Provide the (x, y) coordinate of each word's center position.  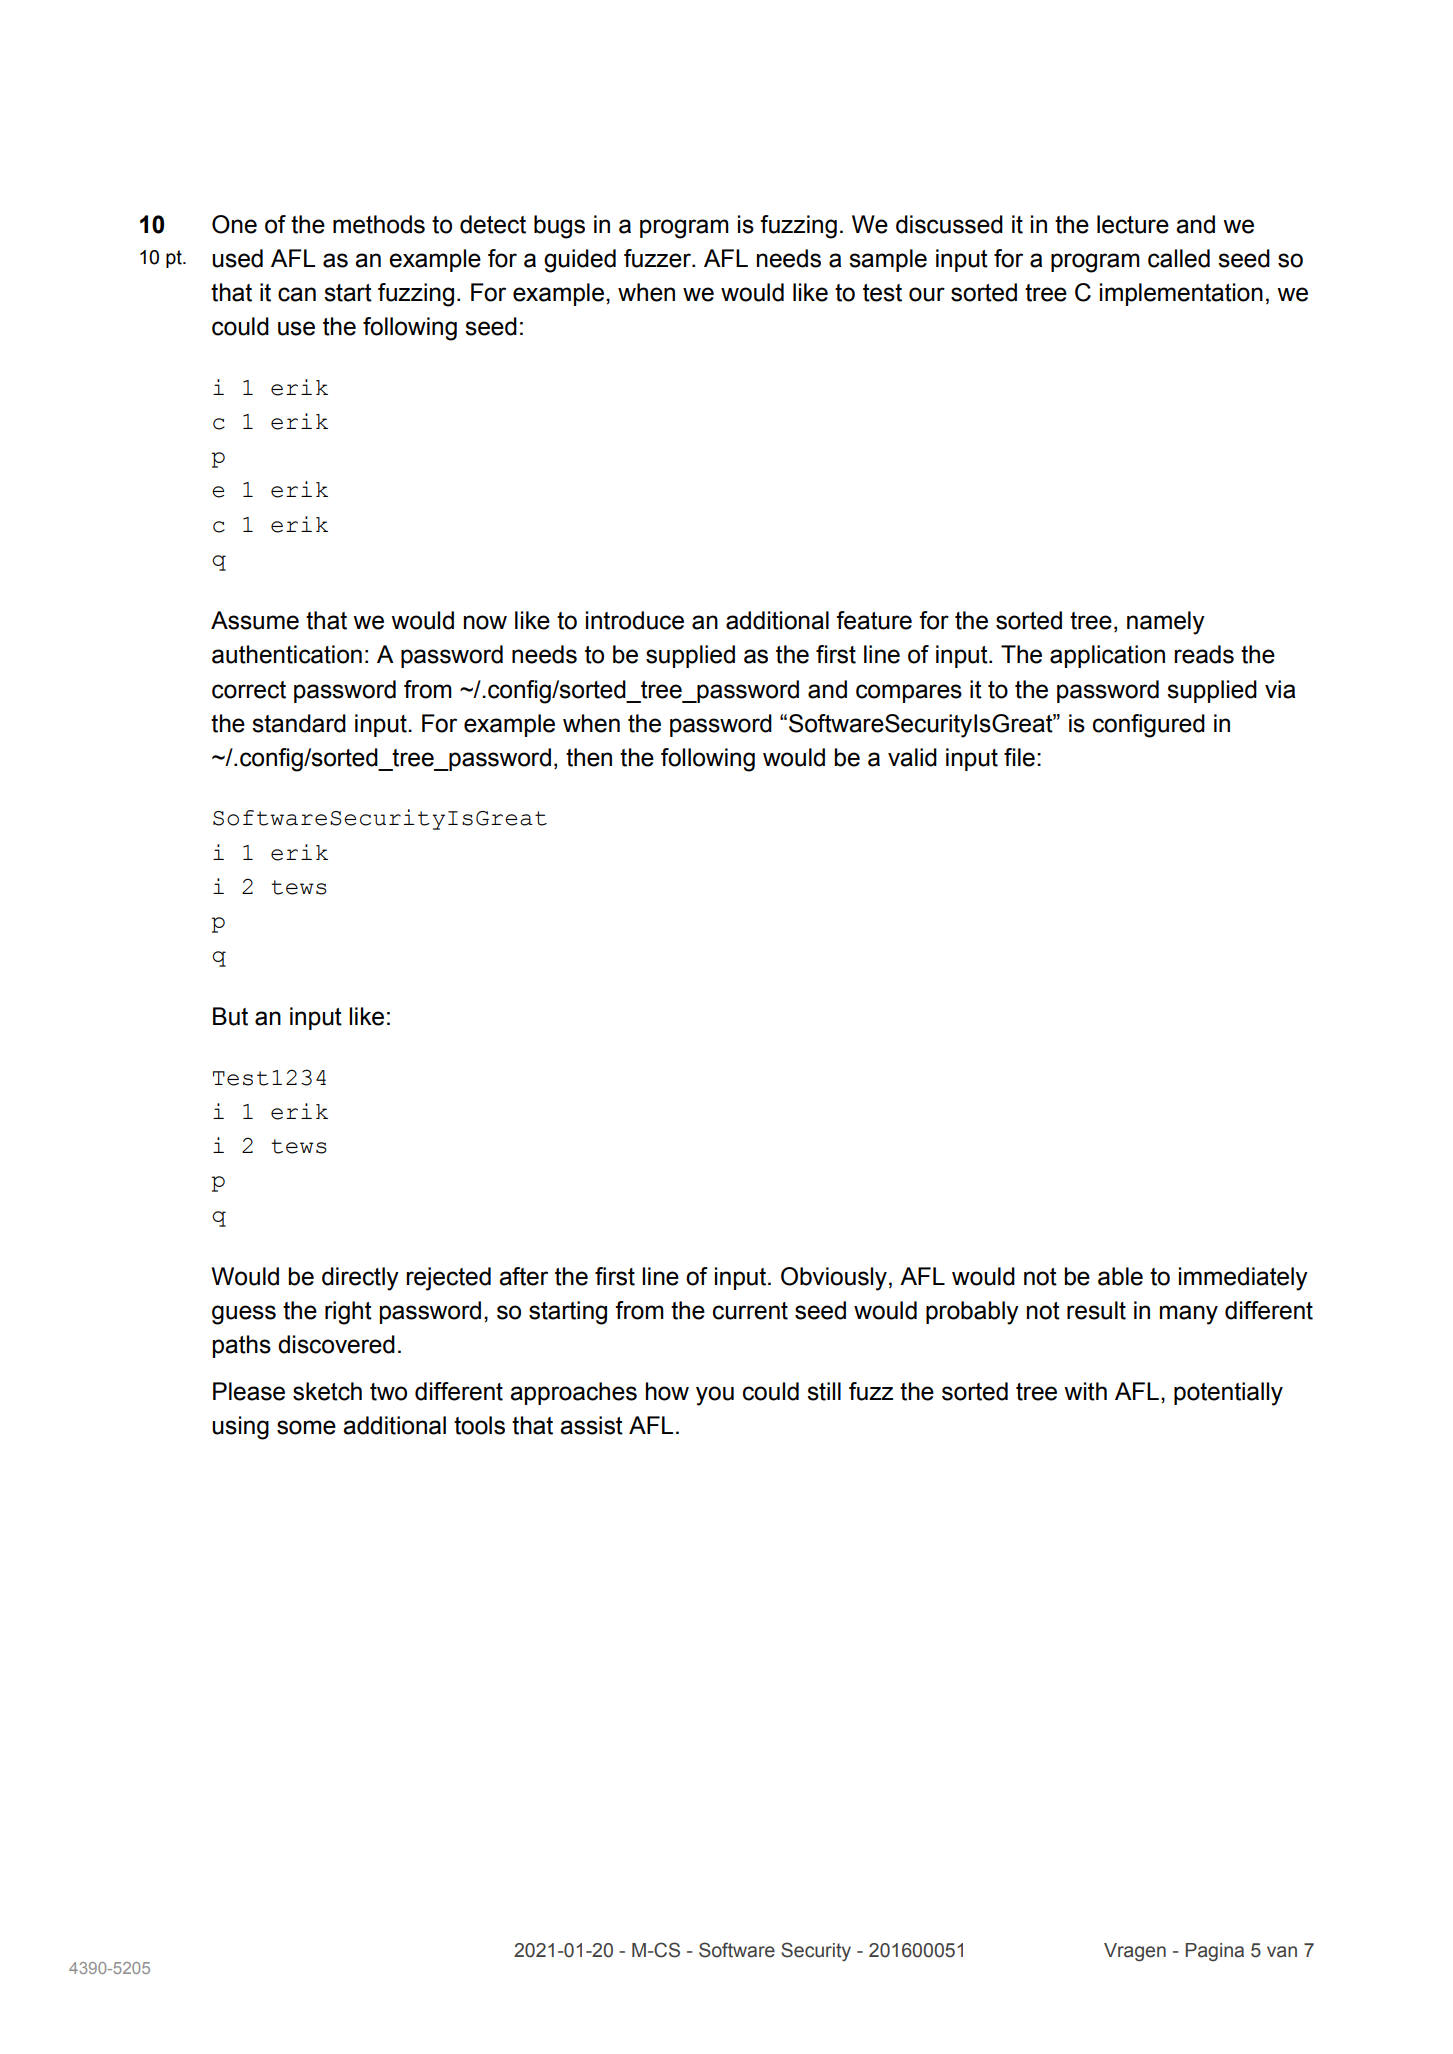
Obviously (834, 1279)
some (306, 1427)
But (230, 1016)
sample (888, 260)
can (297, 294)
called (1179, 258)
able (1120, 1276)
